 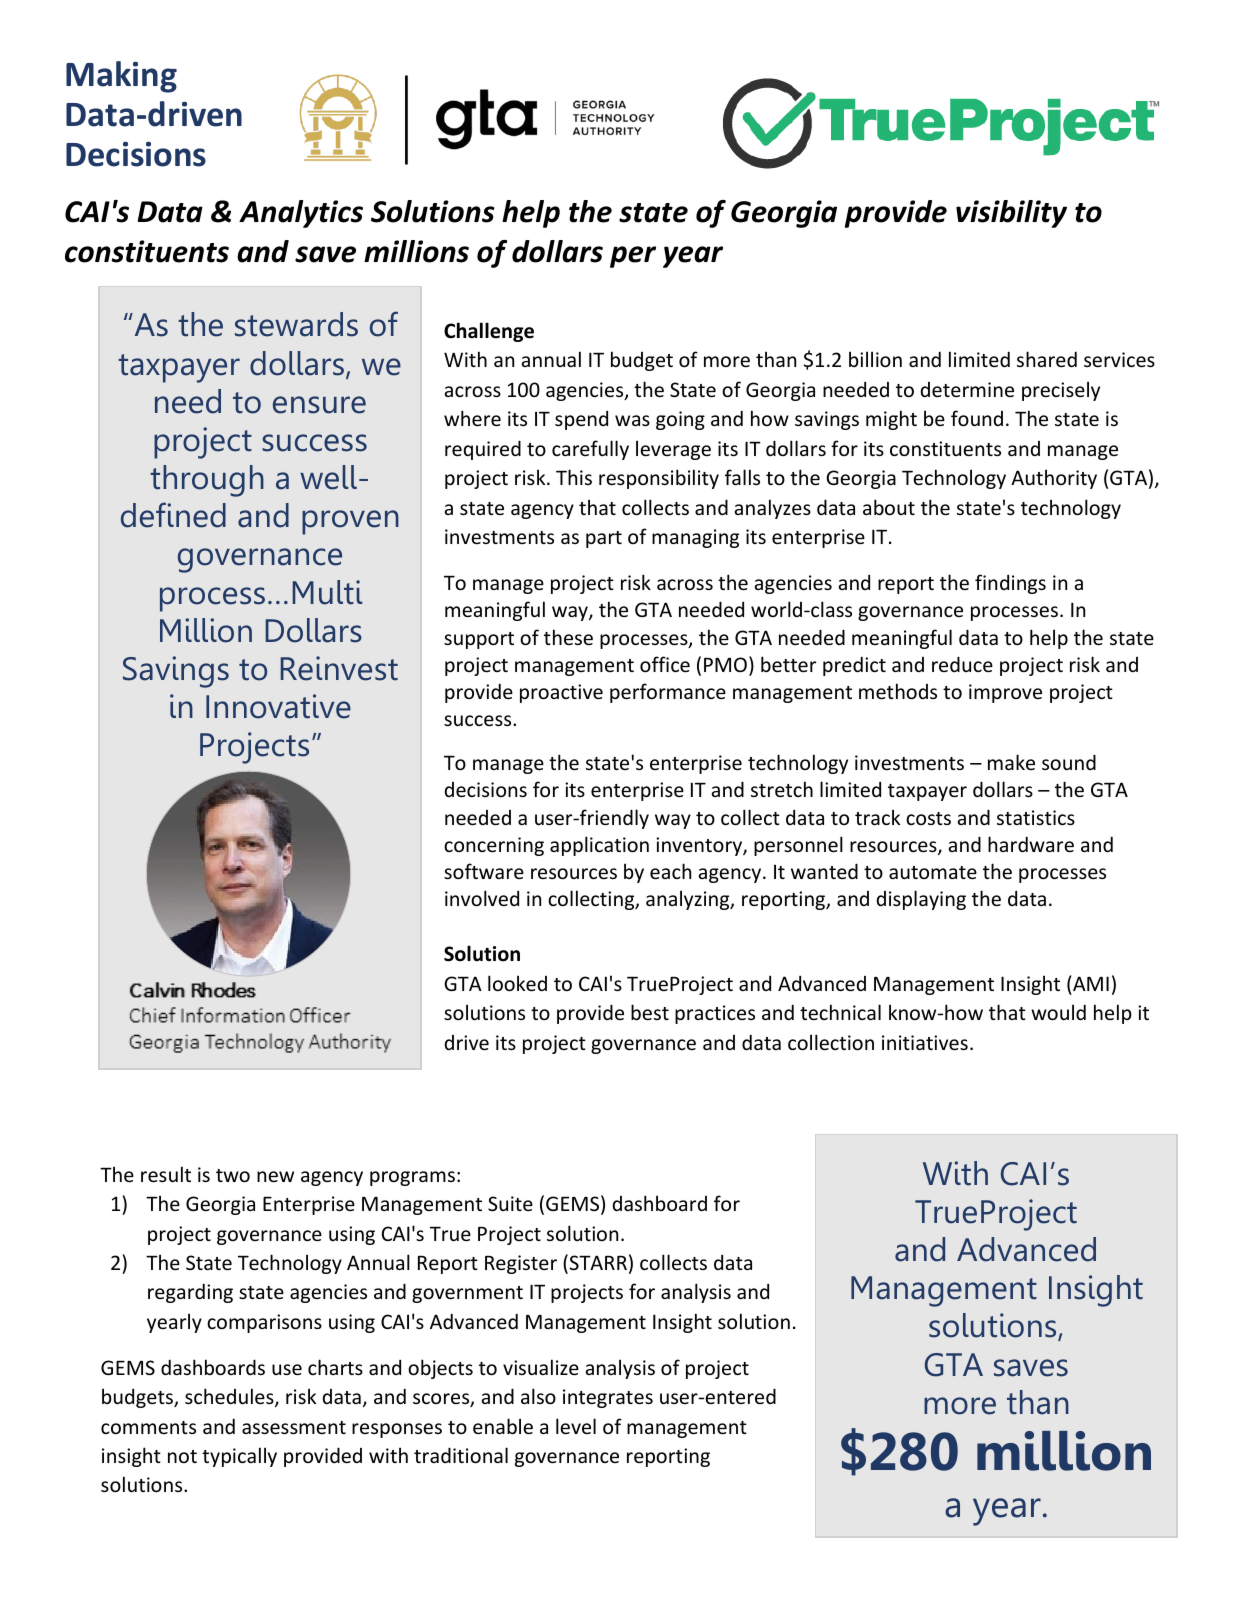 What do you see at coordinates (576, 1426) in the screenshot?
I see `level` at bounding box center [576, 1426].
